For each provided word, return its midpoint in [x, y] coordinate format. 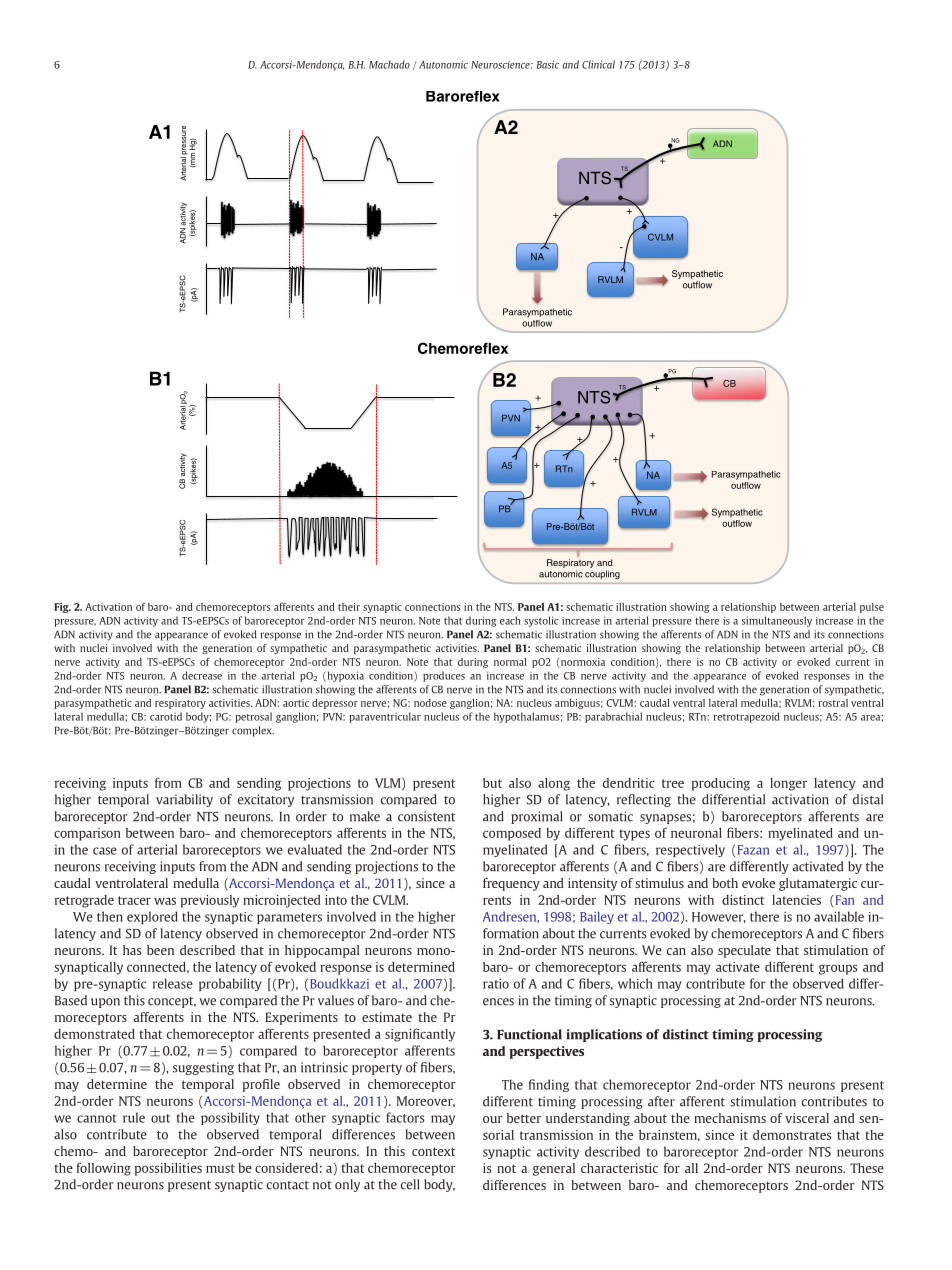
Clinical [598, 64]
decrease [202, 675]
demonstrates [792, 1135]
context [434, 1151]
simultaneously [777, 621]
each [510, 620]
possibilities [168, 1169]
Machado [389, 64]
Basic [547, 64]
